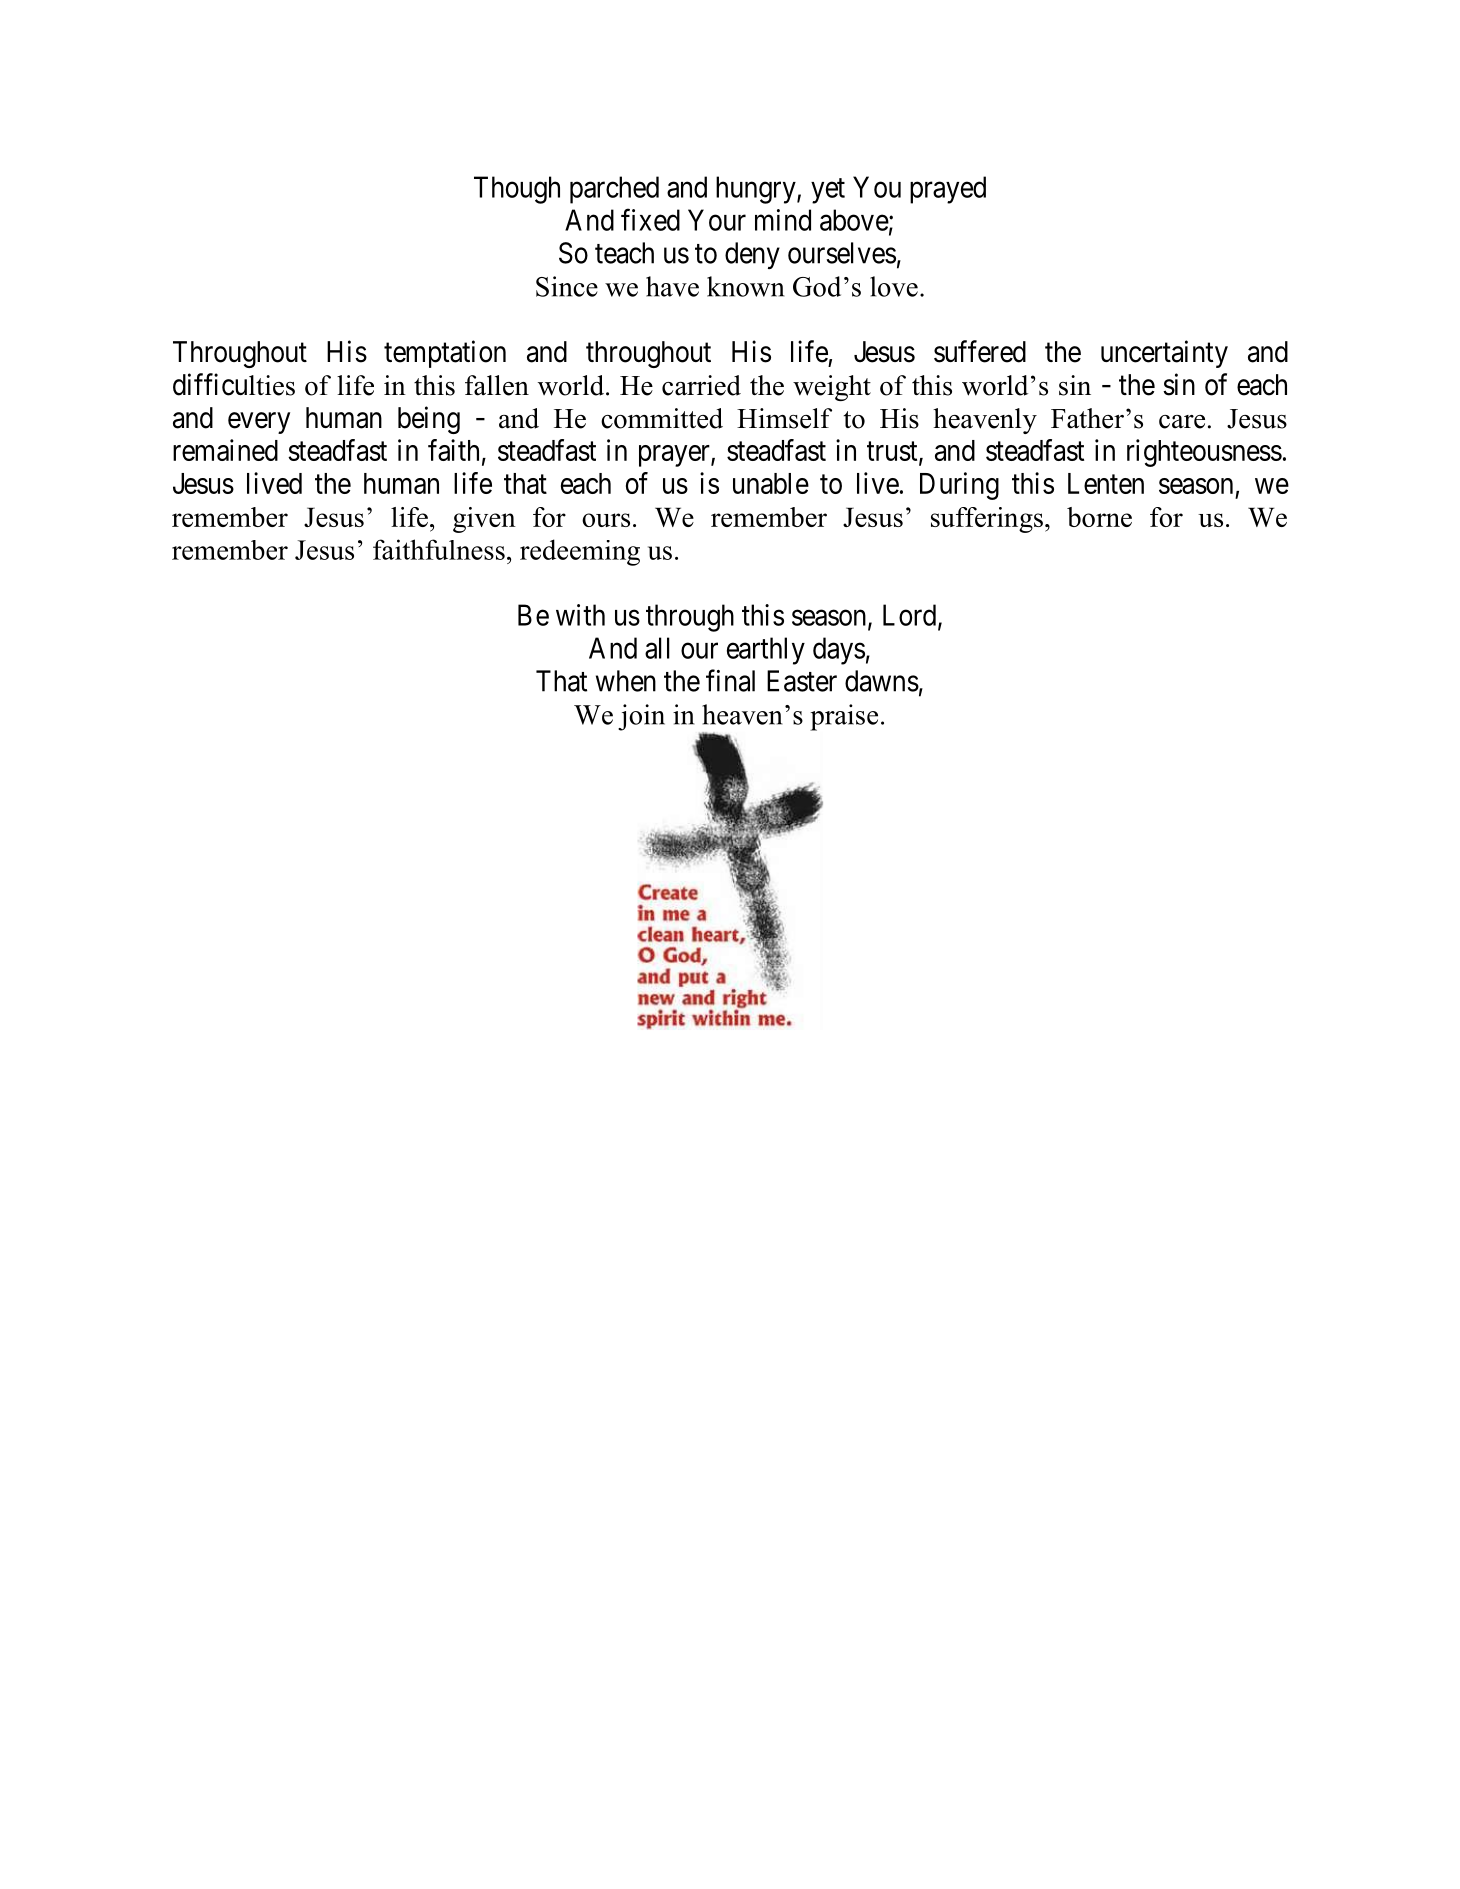  I want to click on Though, so click(517, 190).
